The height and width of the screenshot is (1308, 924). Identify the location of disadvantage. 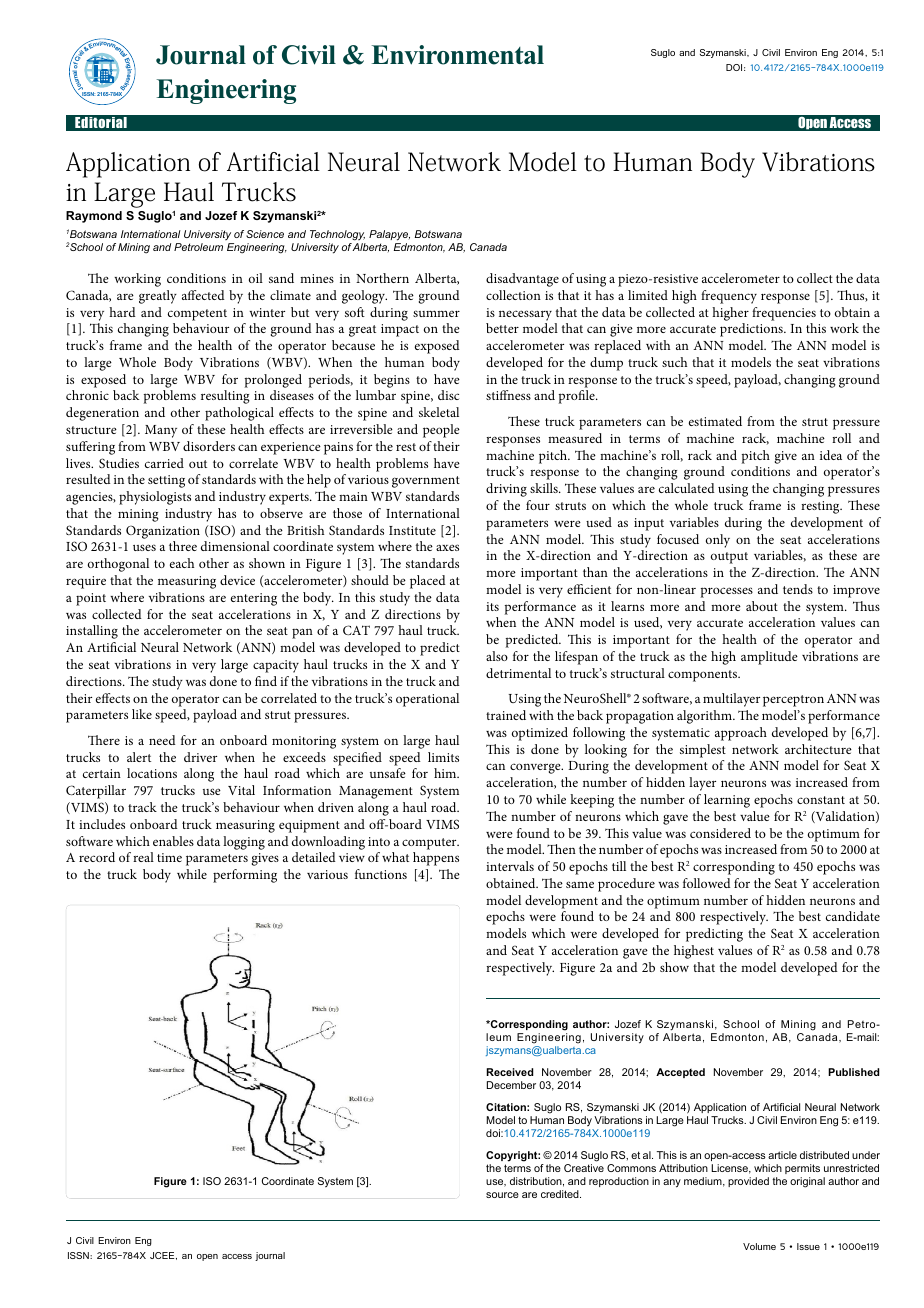
(522, 280).
